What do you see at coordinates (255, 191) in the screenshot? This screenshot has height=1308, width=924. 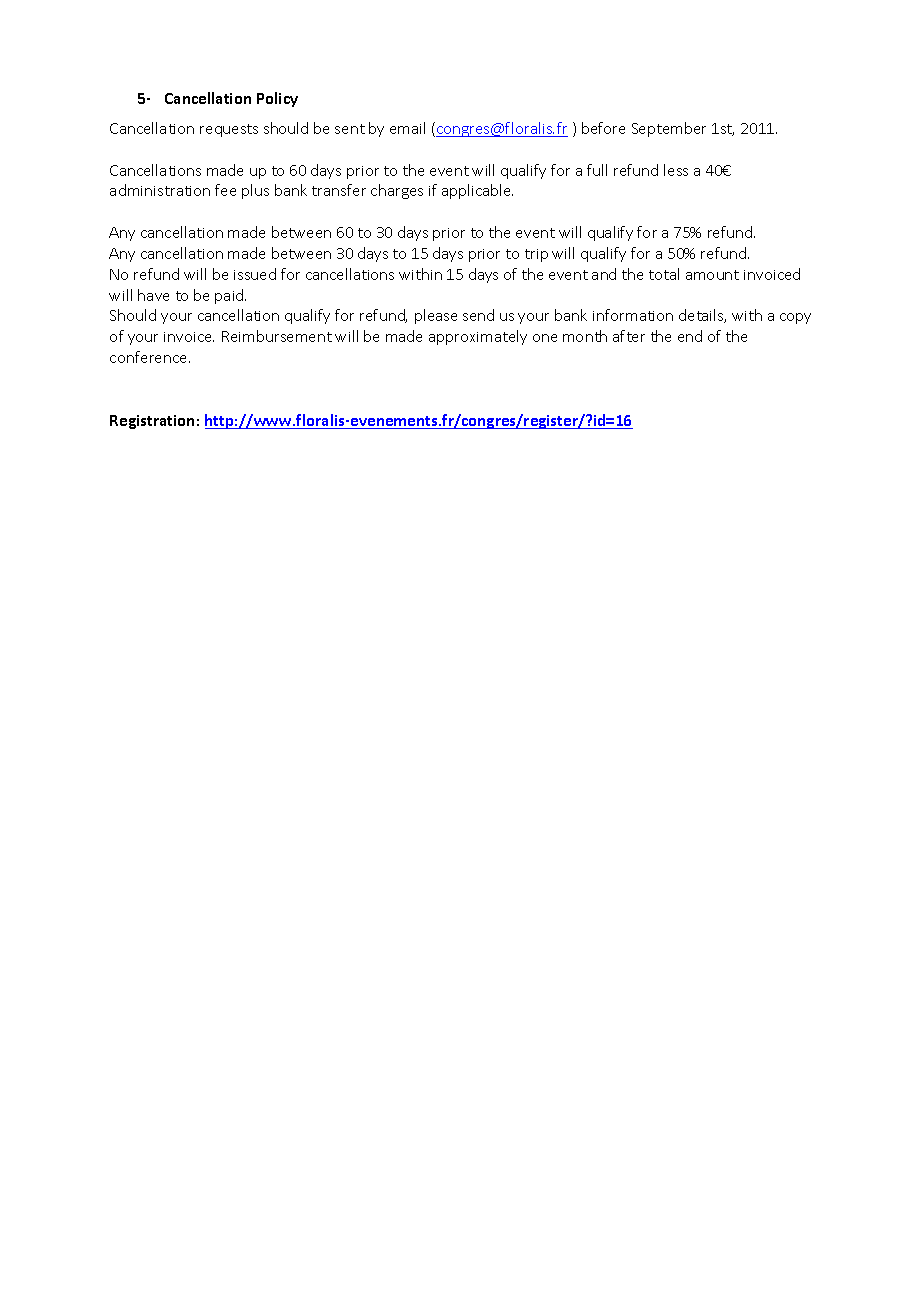 I see `plus` at bounding box center [255, 191].
